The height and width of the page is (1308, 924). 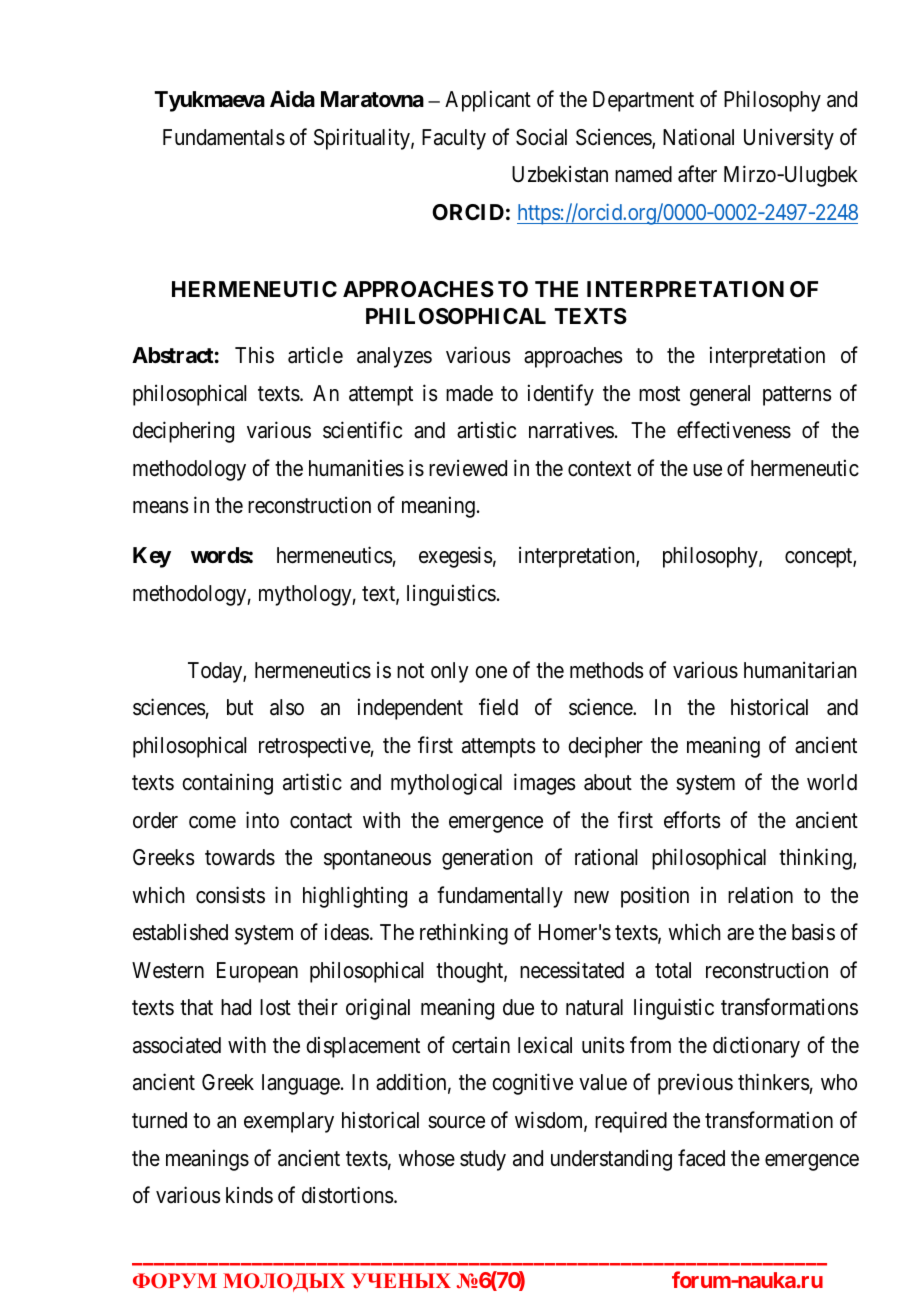 I want to click on but, so click(x=240, y=707).
